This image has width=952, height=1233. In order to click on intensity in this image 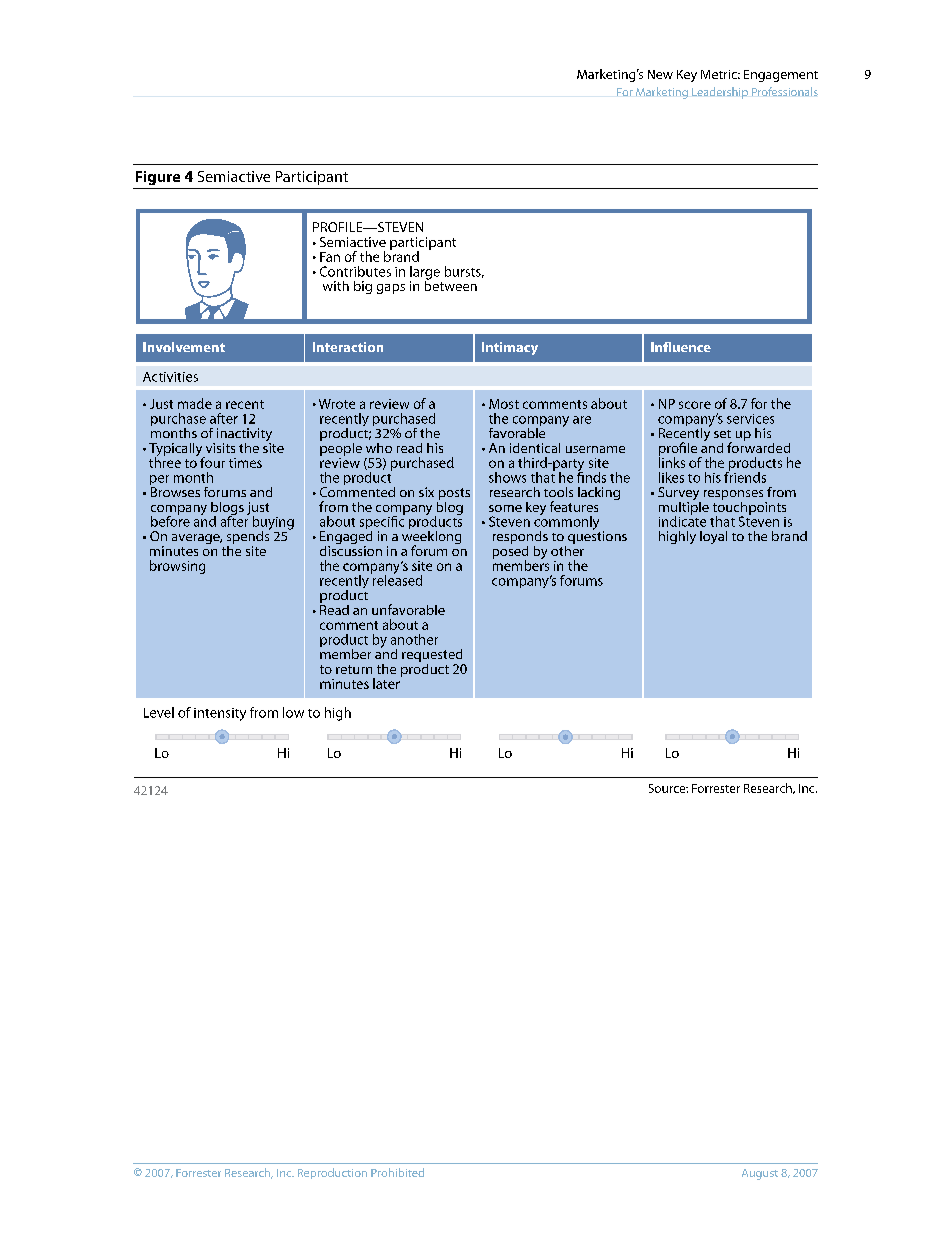, I will do `click(220, 714)`.
